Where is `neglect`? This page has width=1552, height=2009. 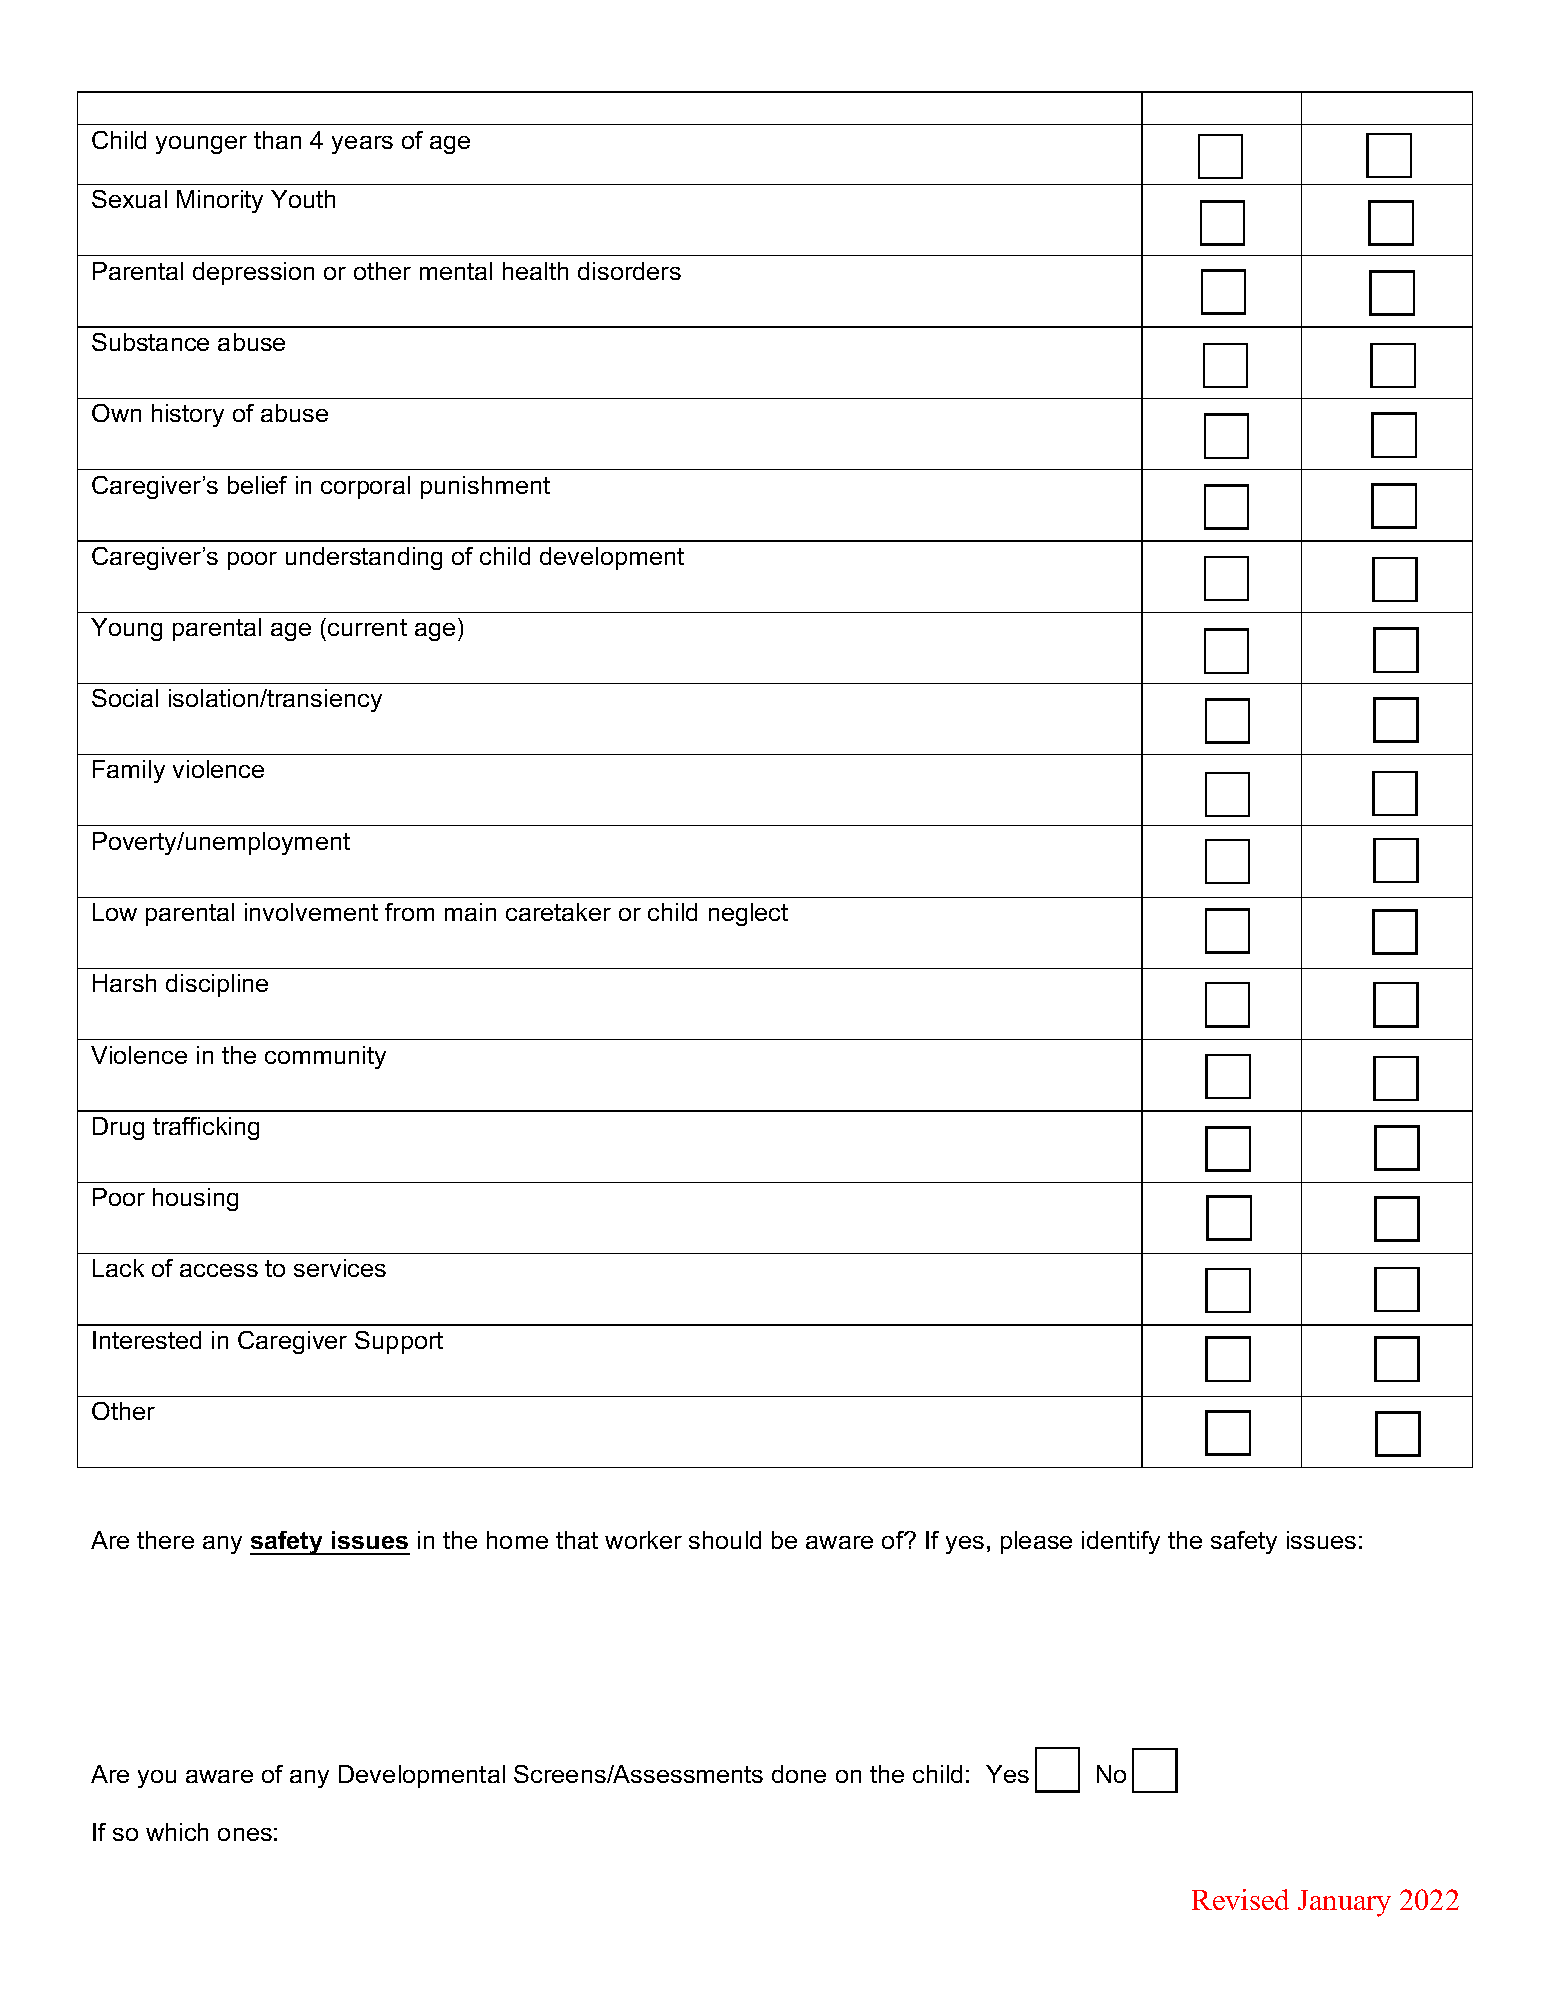
neglect is located at coordinates (748, 914).
